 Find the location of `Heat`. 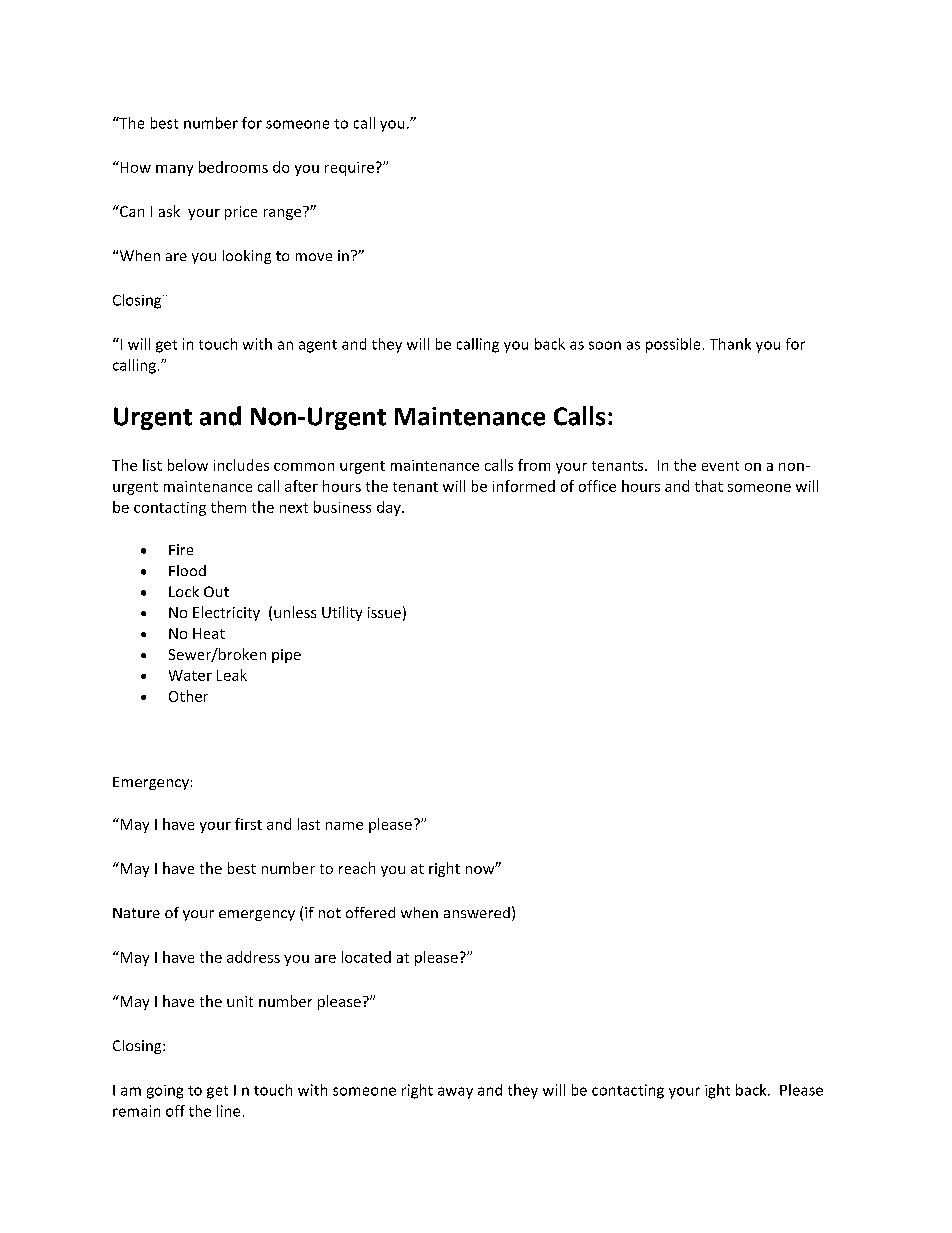

Heat is located at coordinates (209, 633).
